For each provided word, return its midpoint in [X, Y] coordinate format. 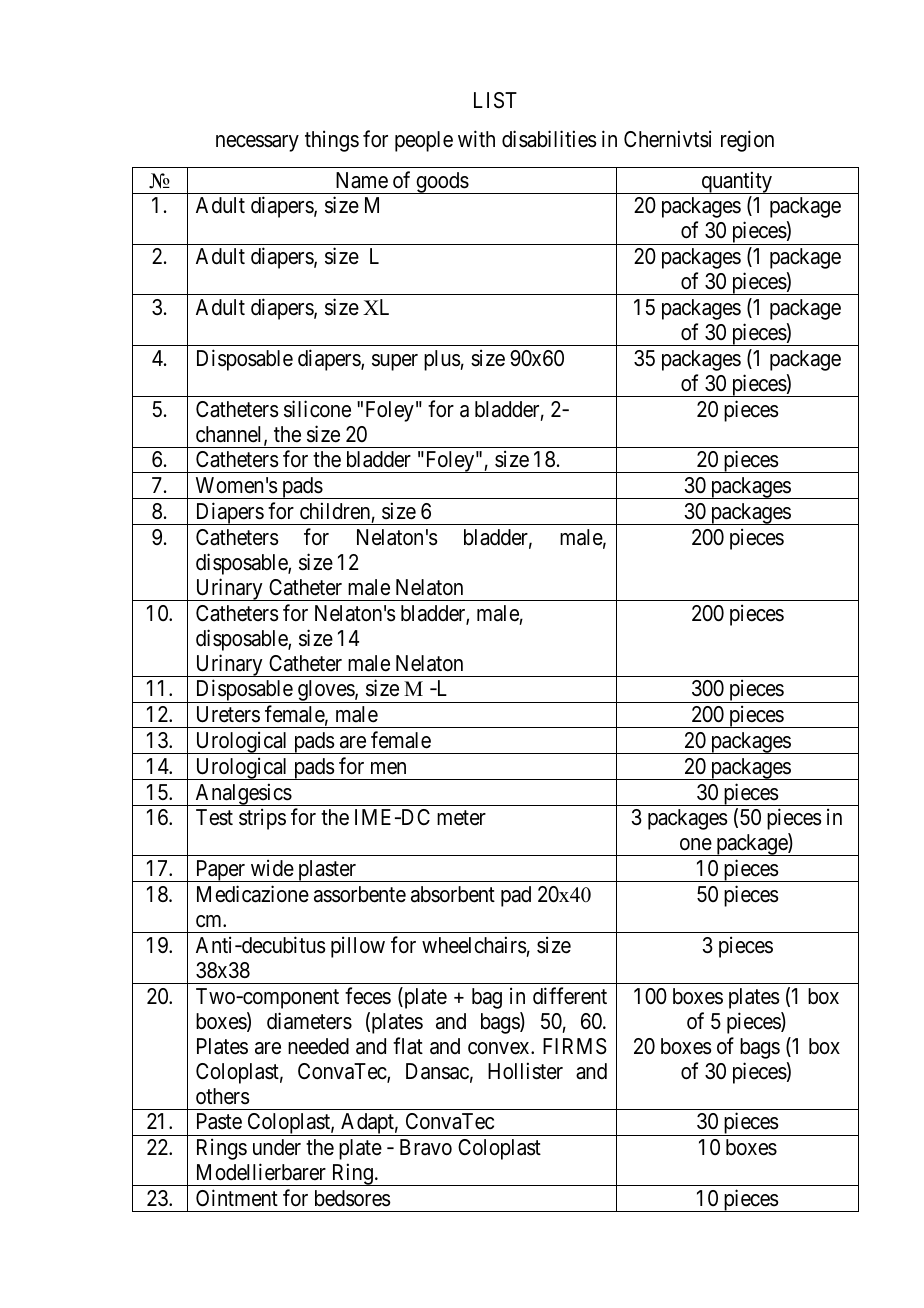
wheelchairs [474, 945]
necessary [257, 143]
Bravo [426, 1147]
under [277, 1147]
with [476, 139]
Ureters [228, 714]
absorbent [453, 894]
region [747, 141]
